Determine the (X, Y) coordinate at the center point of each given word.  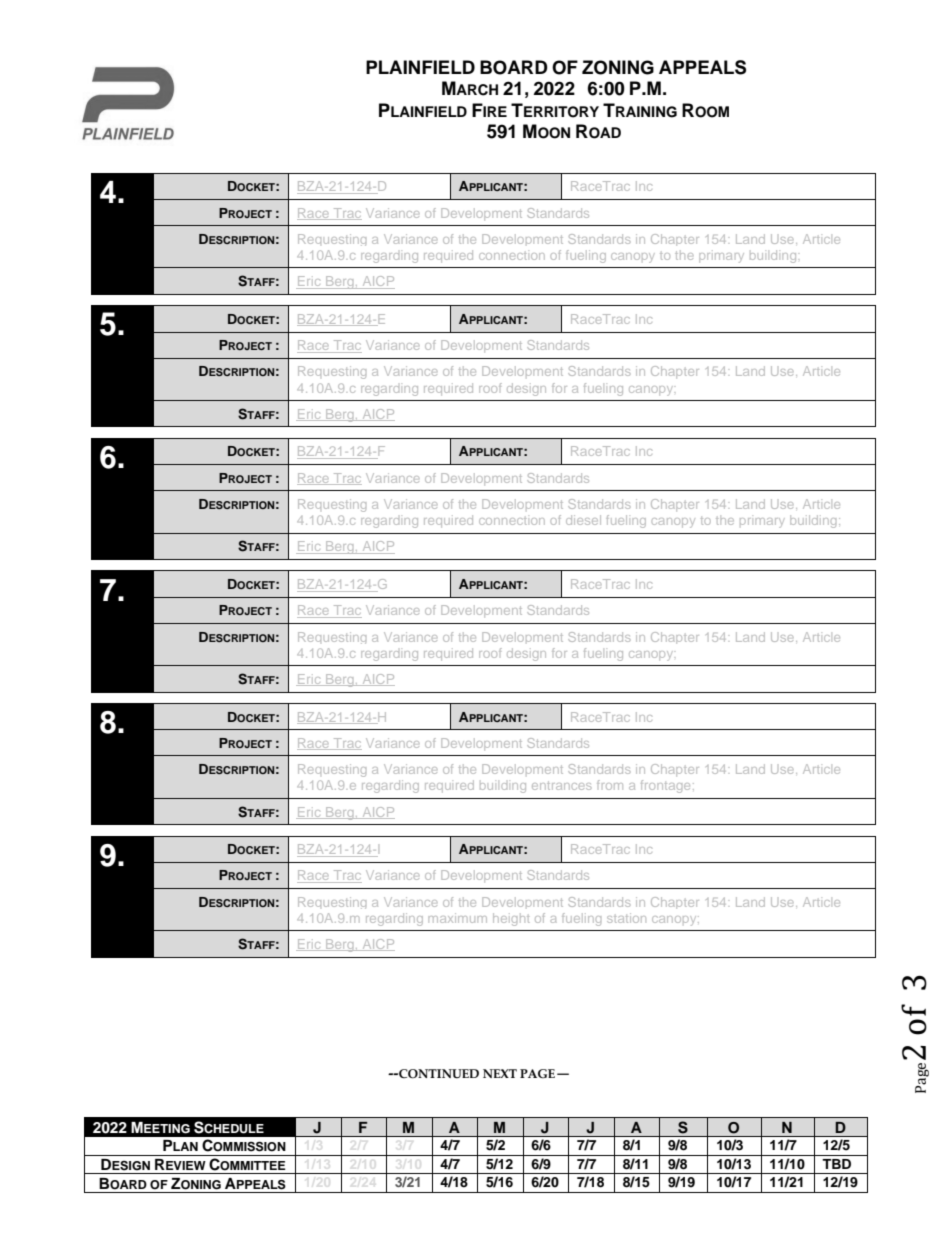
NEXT (500, 1073)
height (511, 919)
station (626, 918)
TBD (836, 1164)
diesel (583, 520)
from (610, 785)
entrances (561, 785)
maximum (458, 918)
